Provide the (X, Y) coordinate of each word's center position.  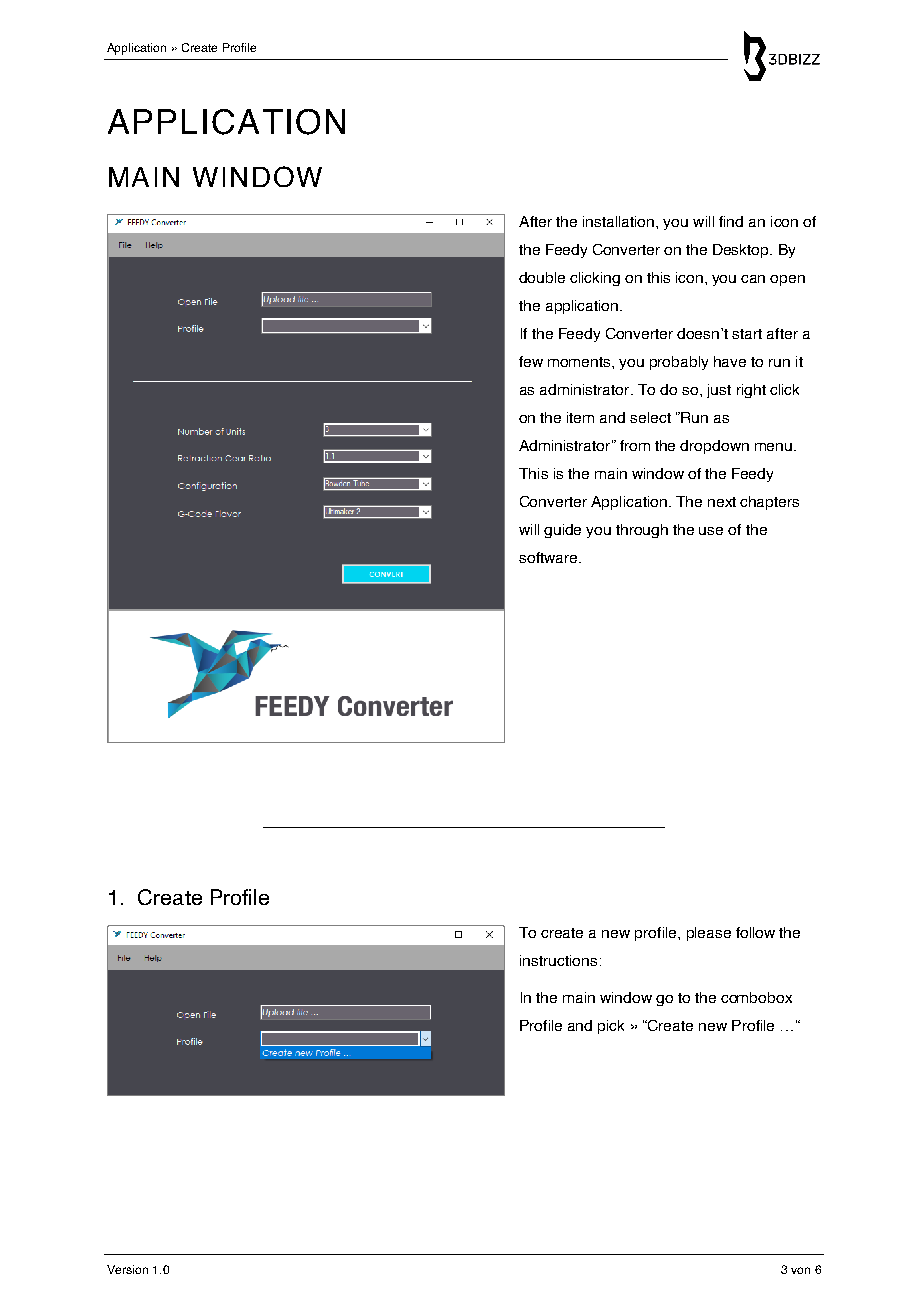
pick (611, 1027)
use (711, 531)
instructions (558, 960)
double (542, 277)
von (800, 1270)
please (709, 934)
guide (562, 531)
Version (127, 1269)
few (531, 361)
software (549, 557)
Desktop (742, 251)
